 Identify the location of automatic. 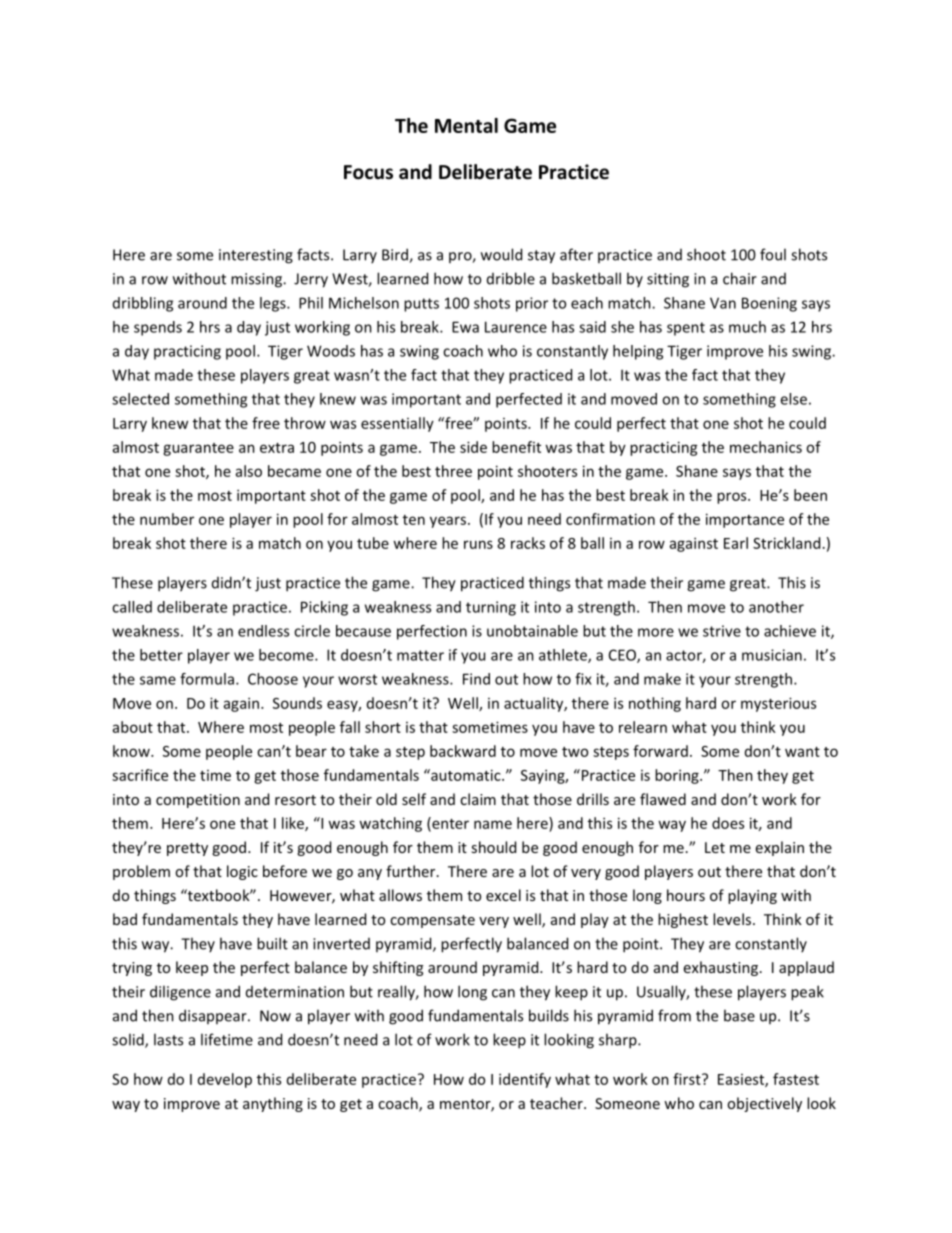
(466, 775).
